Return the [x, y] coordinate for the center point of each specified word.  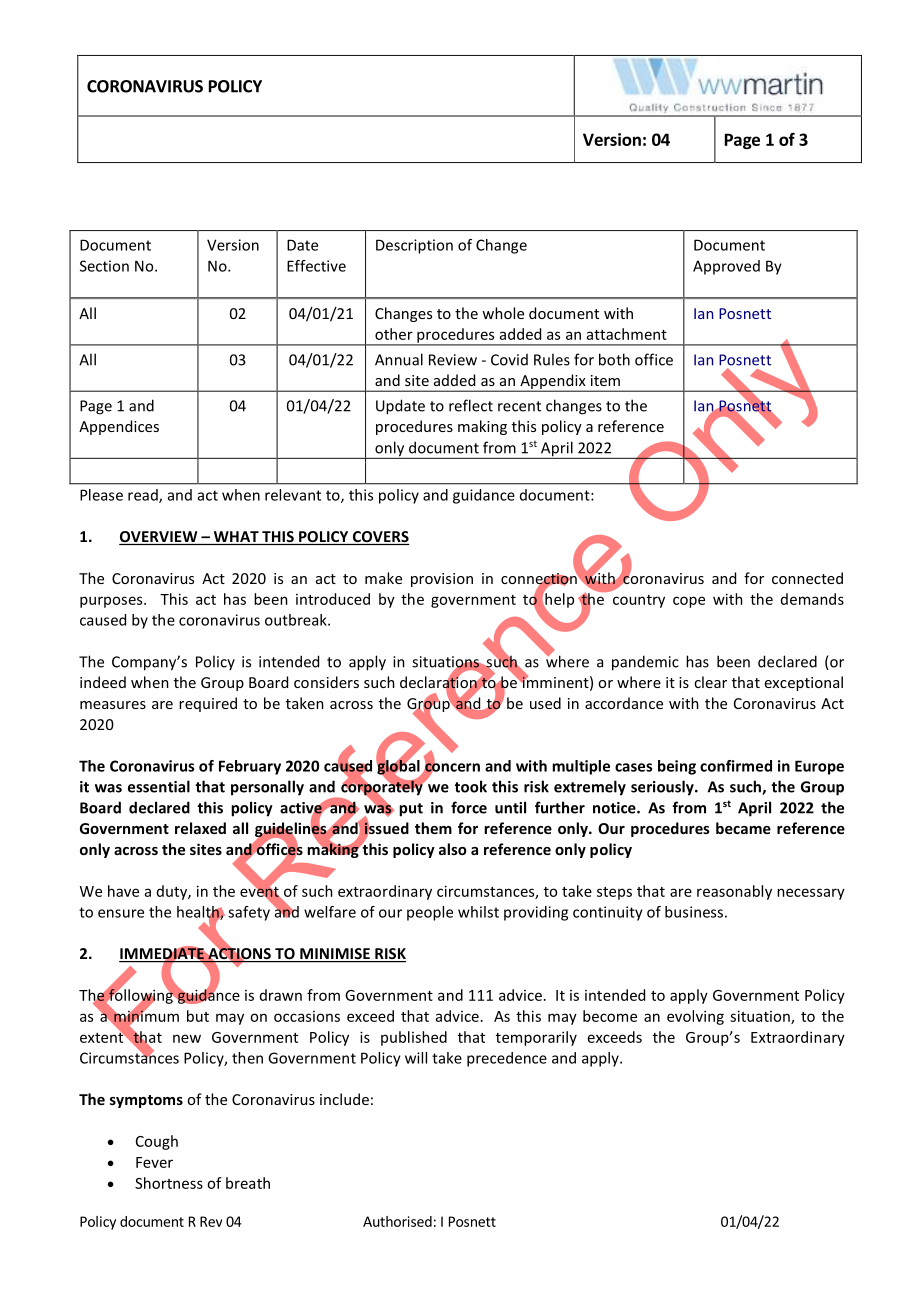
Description [414, 246]
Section [104, 266]
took [471, 786]
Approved [726, 267]
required [208, 704]
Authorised [397, 1221]
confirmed [736, 766]
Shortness [169, 1183]
